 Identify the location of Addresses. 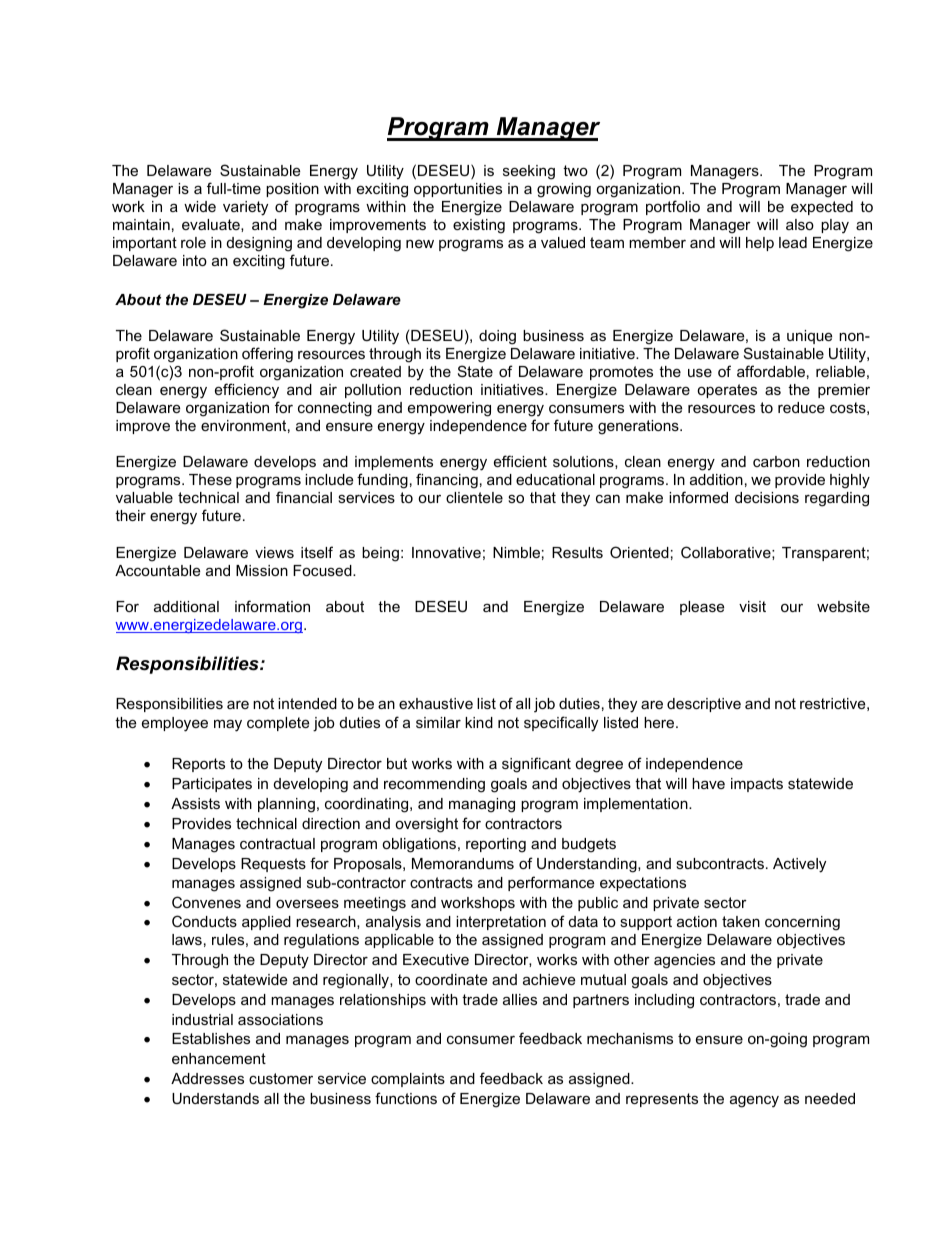
(207, 1078).
